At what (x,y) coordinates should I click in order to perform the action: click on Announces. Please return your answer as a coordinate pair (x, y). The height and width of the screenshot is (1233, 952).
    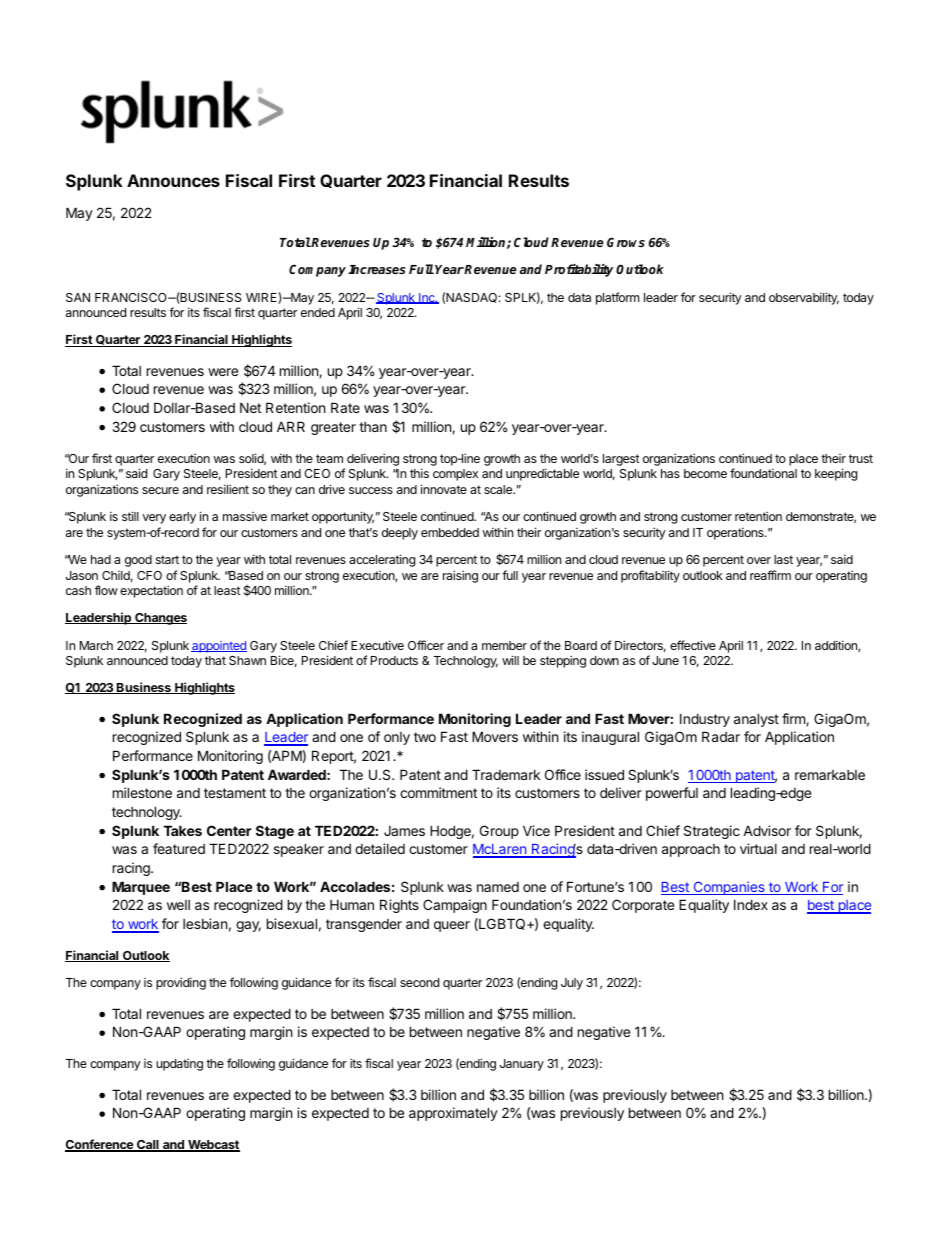
    Looking at the image, I should click on (173, 180).
